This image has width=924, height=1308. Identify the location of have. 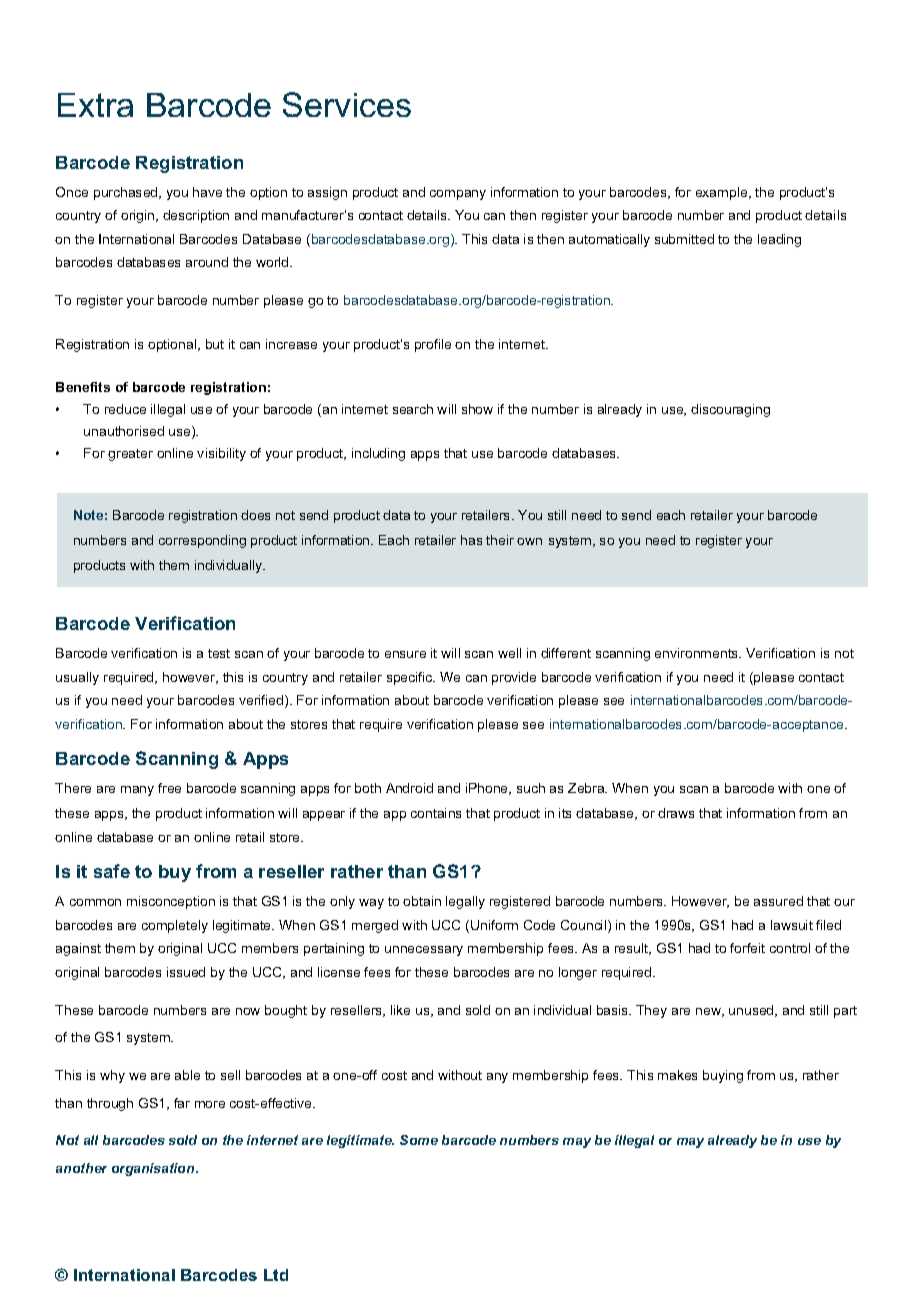
(207, 192).
